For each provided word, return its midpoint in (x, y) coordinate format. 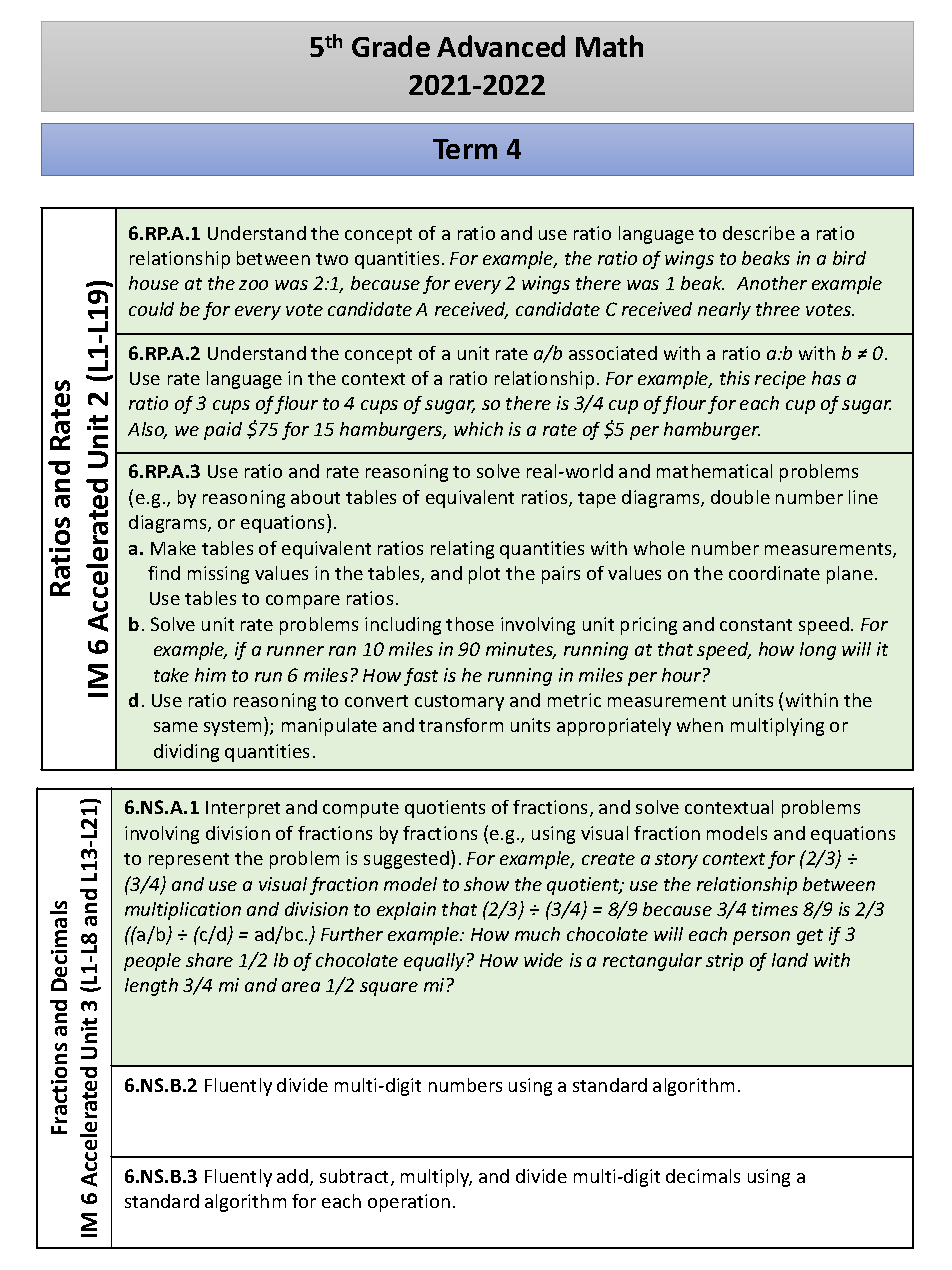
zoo (253, 285)
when (700, 725)
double (740, 497)
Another (772, 283)
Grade (391, 46)
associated (613, 353)
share (209, 960)
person (761, 938)
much (537, 934)
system (232, 728)
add (292, 1176)
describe (759, 233)
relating (462, 550)
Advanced (501, 46)
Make (173, 548)
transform (461, 725)
